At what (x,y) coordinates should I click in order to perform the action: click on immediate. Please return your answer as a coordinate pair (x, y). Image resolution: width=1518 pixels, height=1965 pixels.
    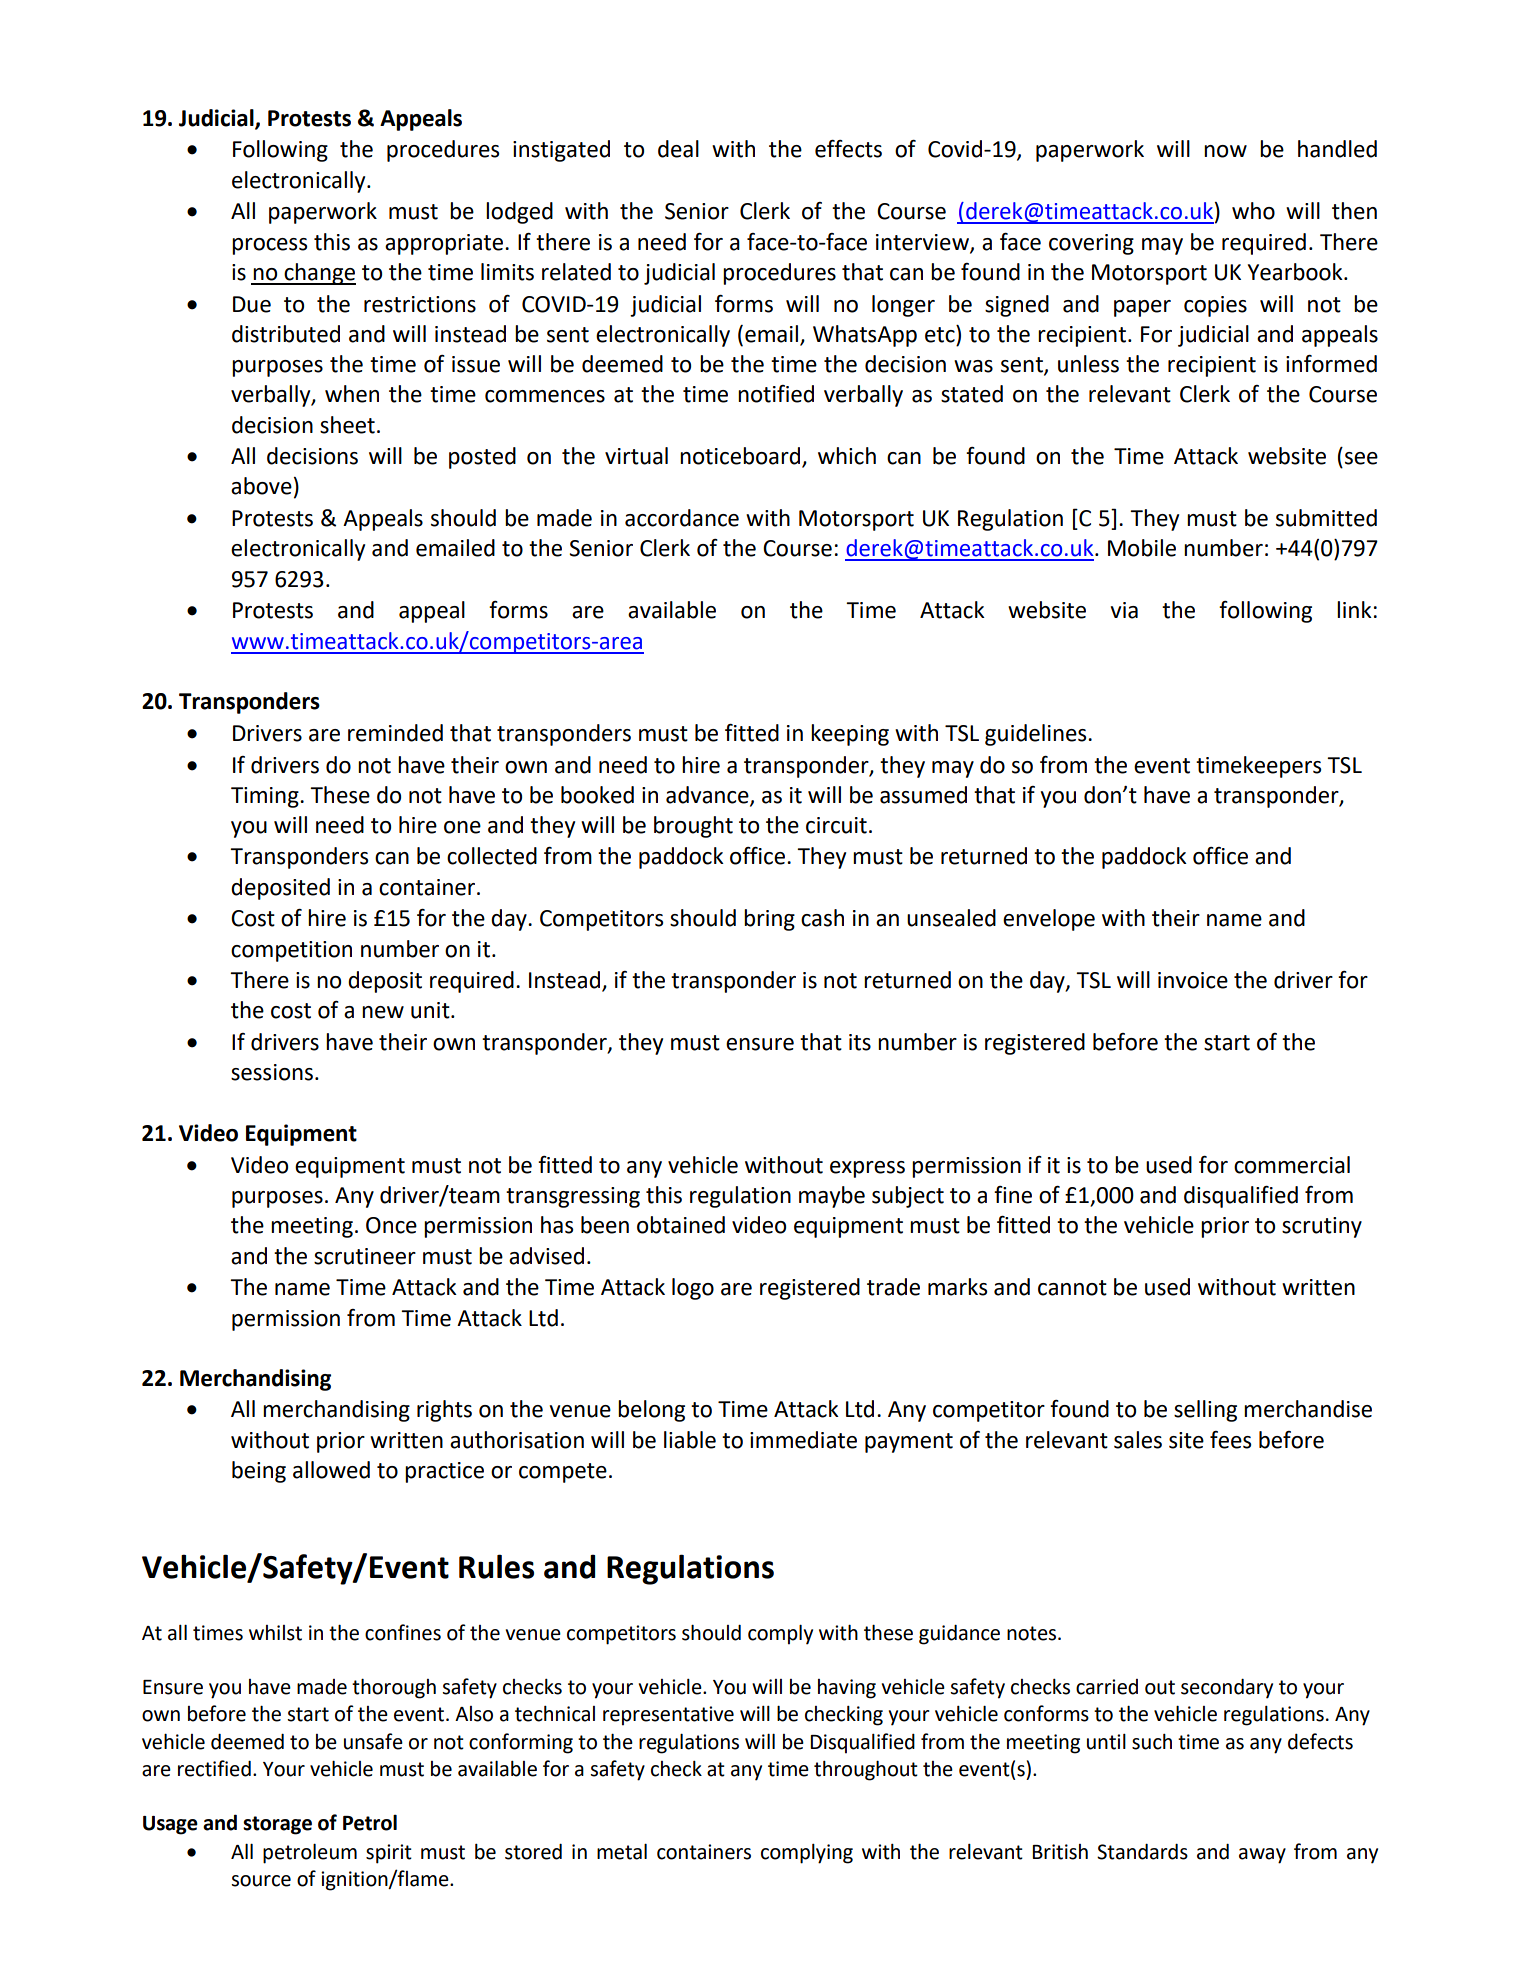
    Looking at the image, I should click on (803, 1440).
